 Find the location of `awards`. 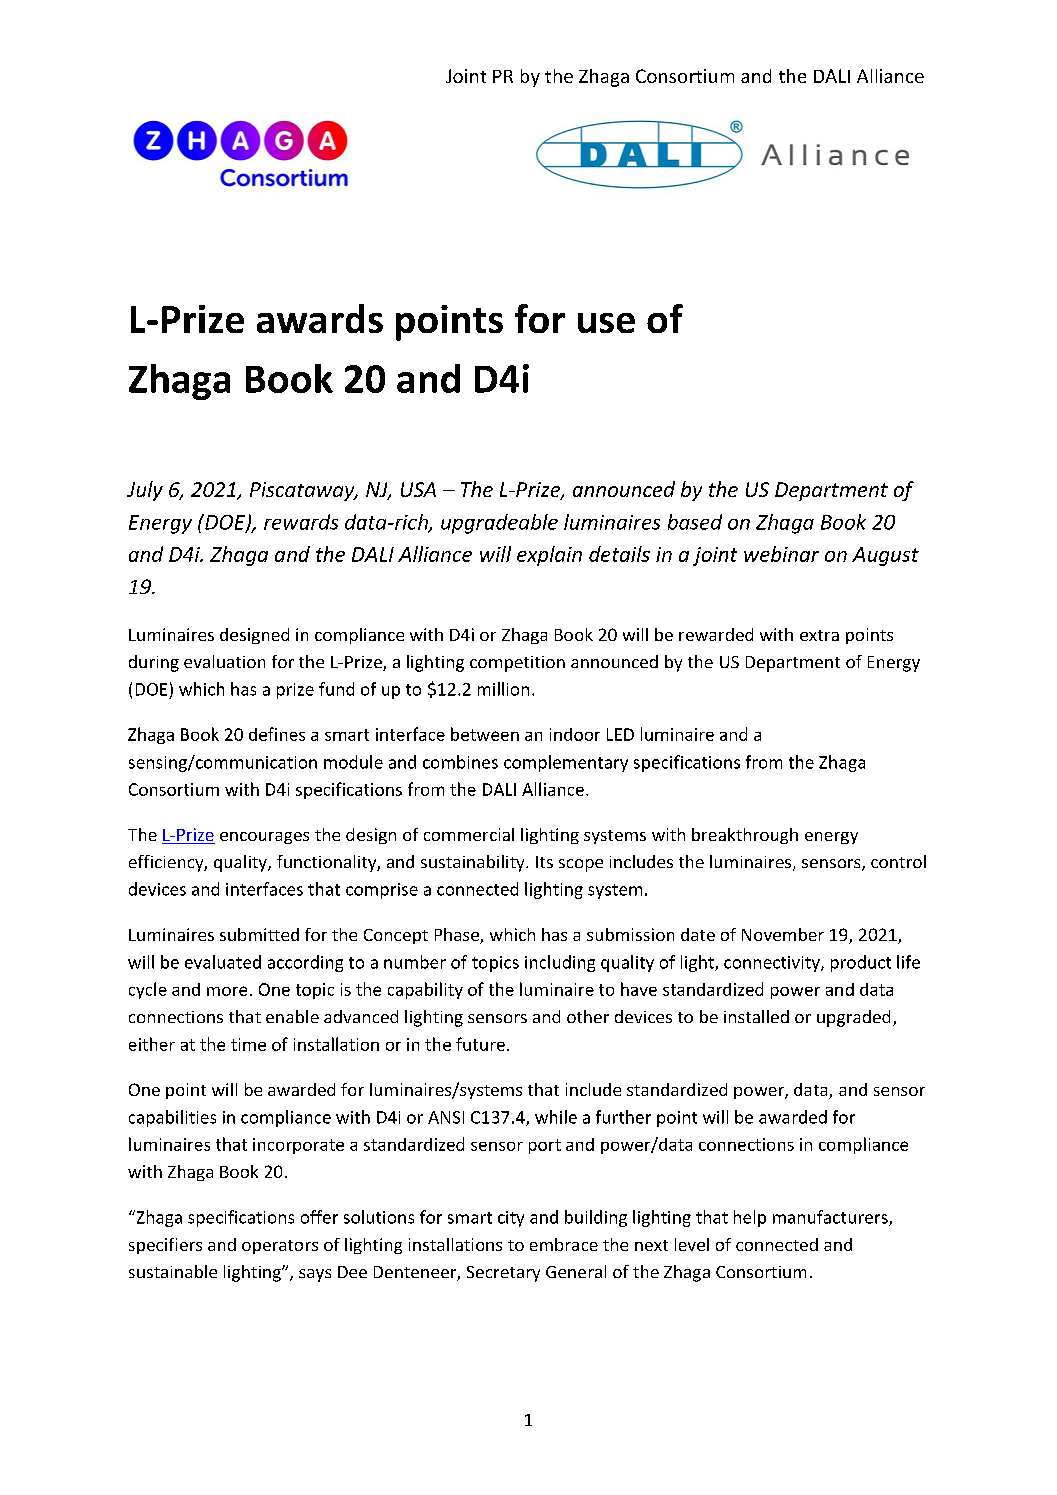

awards is located at coordinates (320, 318).
